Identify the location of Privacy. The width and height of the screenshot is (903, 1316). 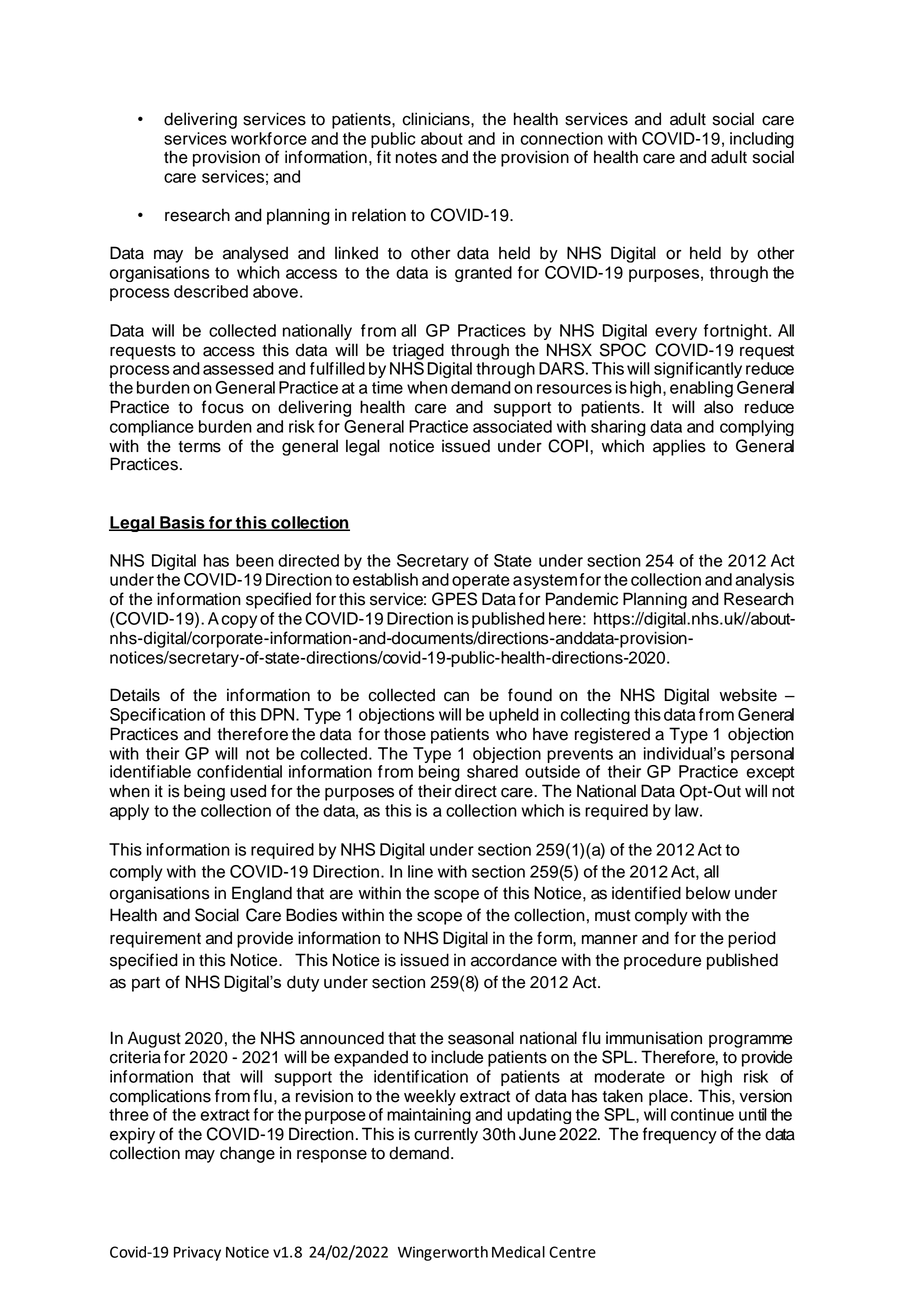
(197, 1253).
